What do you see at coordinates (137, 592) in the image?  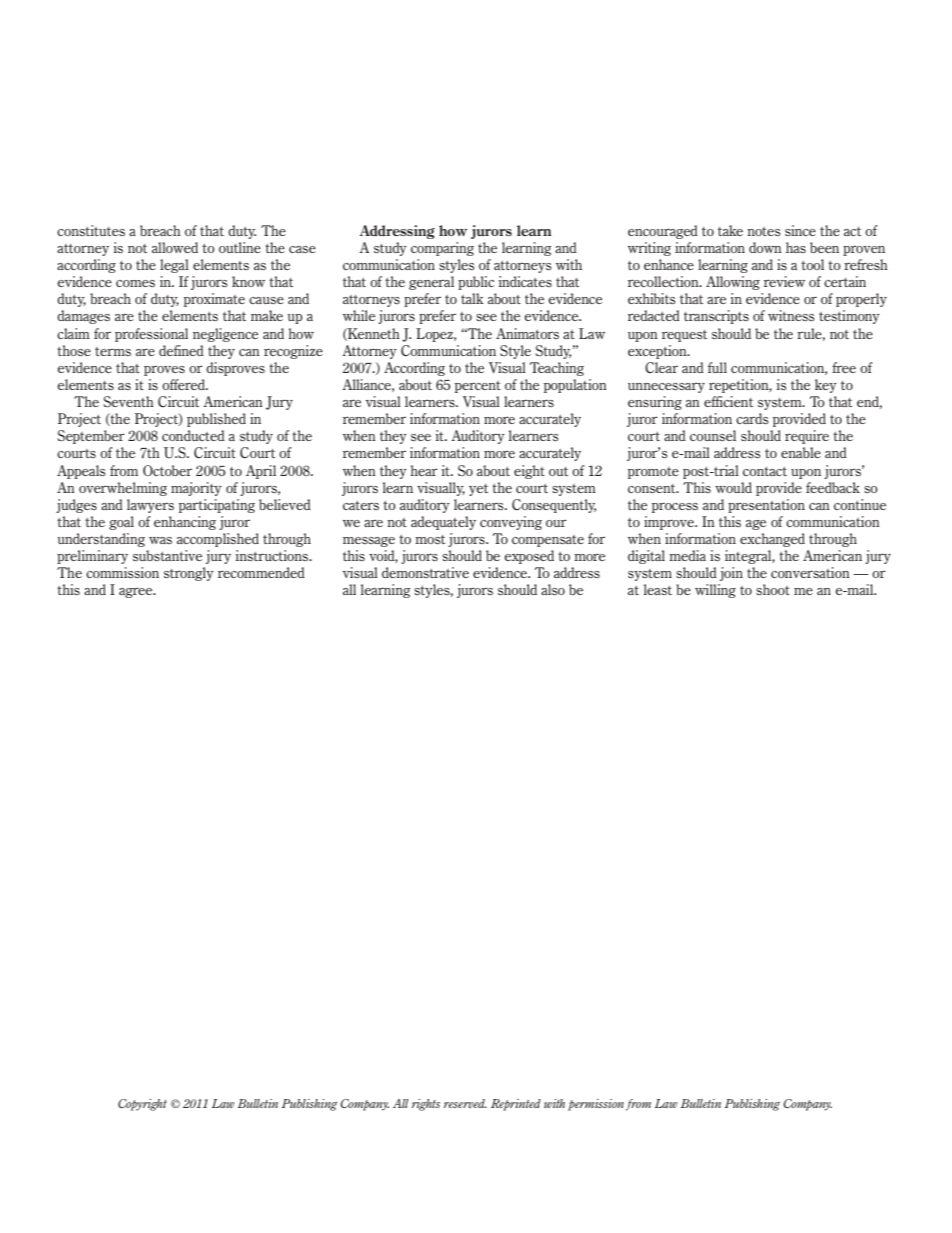 I see `agree` at bounding box center [137, 592].
